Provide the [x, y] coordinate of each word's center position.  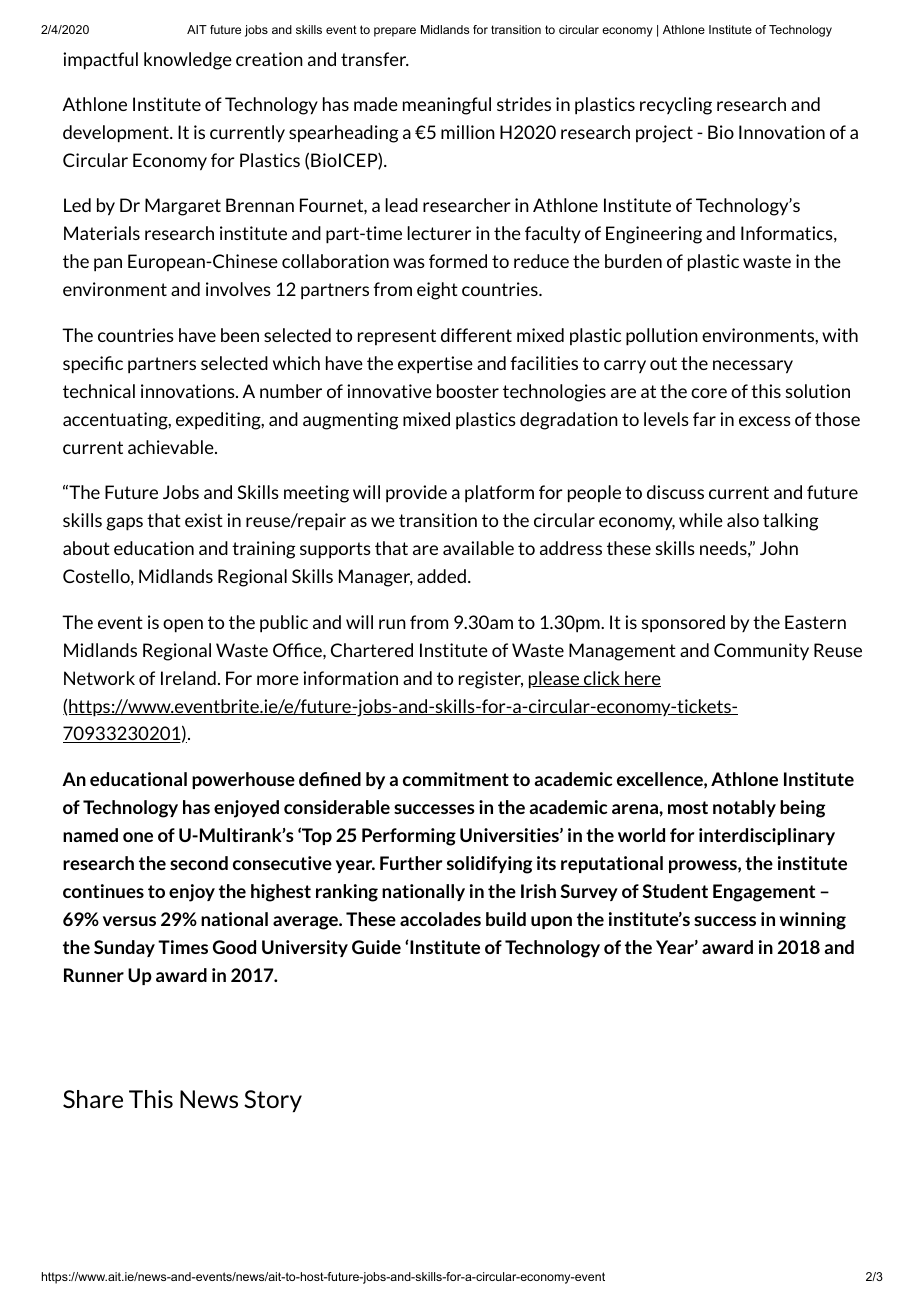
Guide [376, 947]
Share [93, 1099]
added [441, 576]
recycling [676, 106]
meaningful [447, 106]
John [779, 548]
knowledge [188, 61]
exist [204, 520]
